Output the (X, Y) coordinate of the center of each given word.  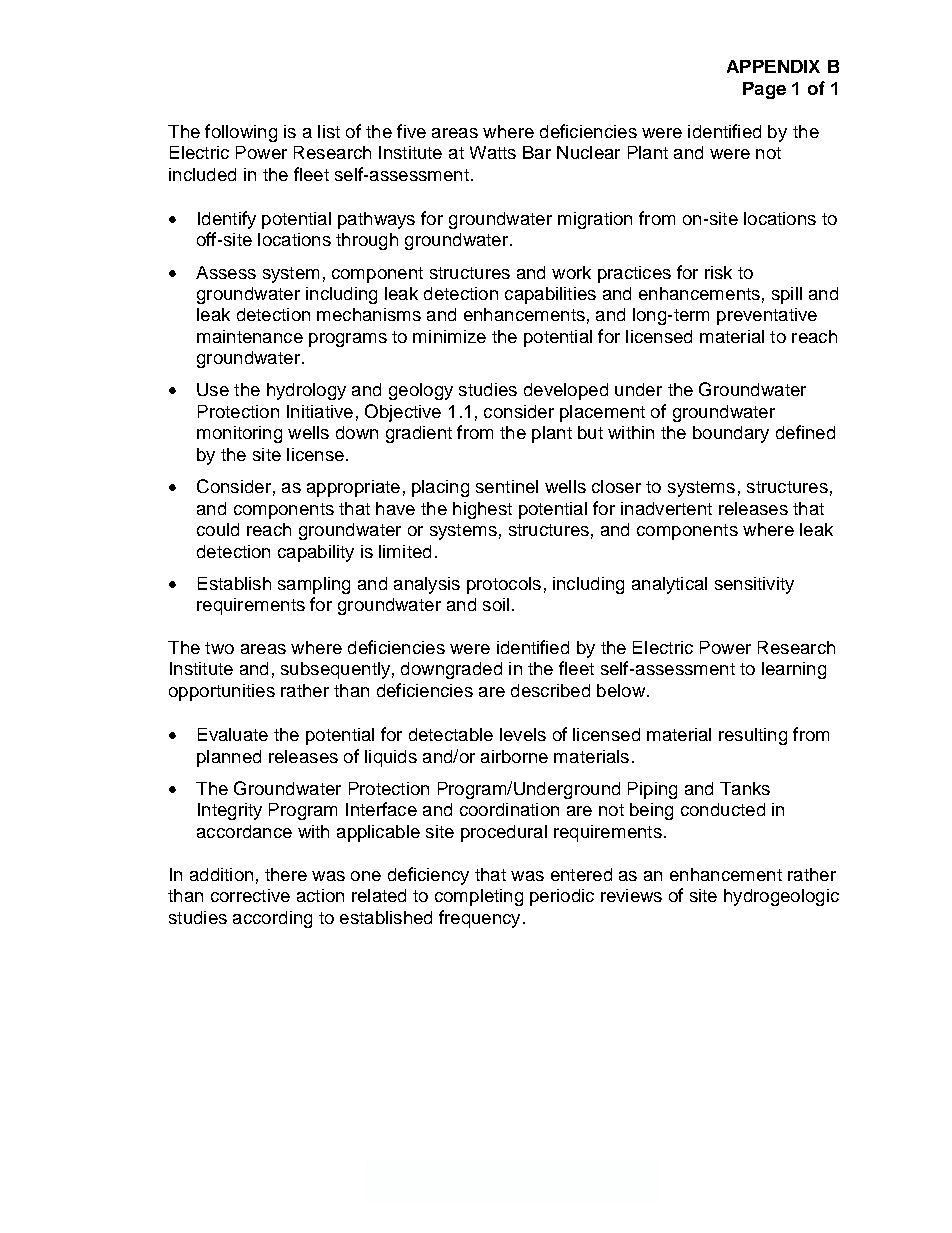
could (218, 529)
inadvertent (666, 508)
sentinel (507, 486)
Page (764, 90)
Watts (493, 152)
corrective (250, 895)
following (241, 133)
